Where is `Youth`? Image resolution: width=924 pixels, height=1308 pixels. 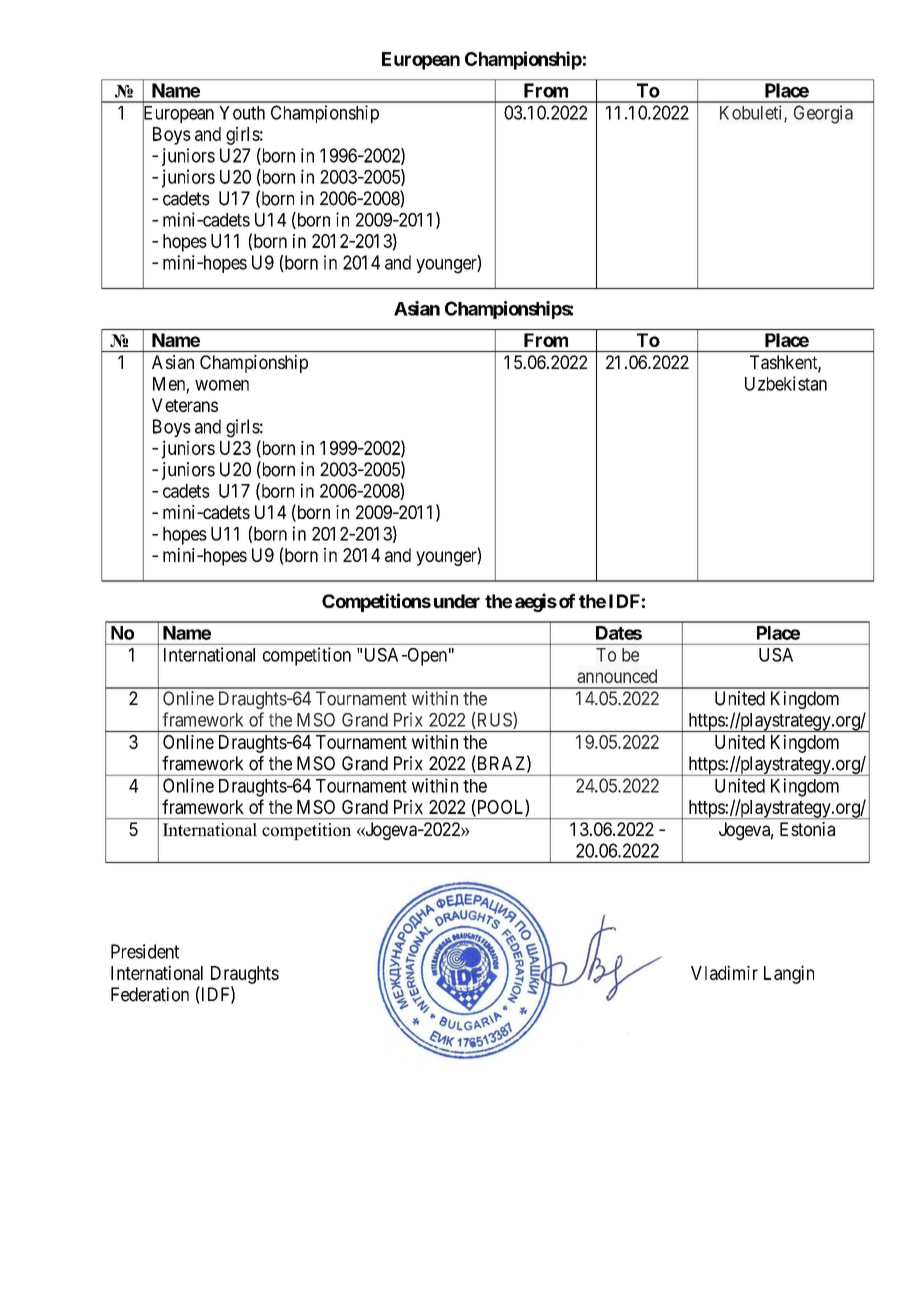
Youth is located at coordinates (242, 113).
